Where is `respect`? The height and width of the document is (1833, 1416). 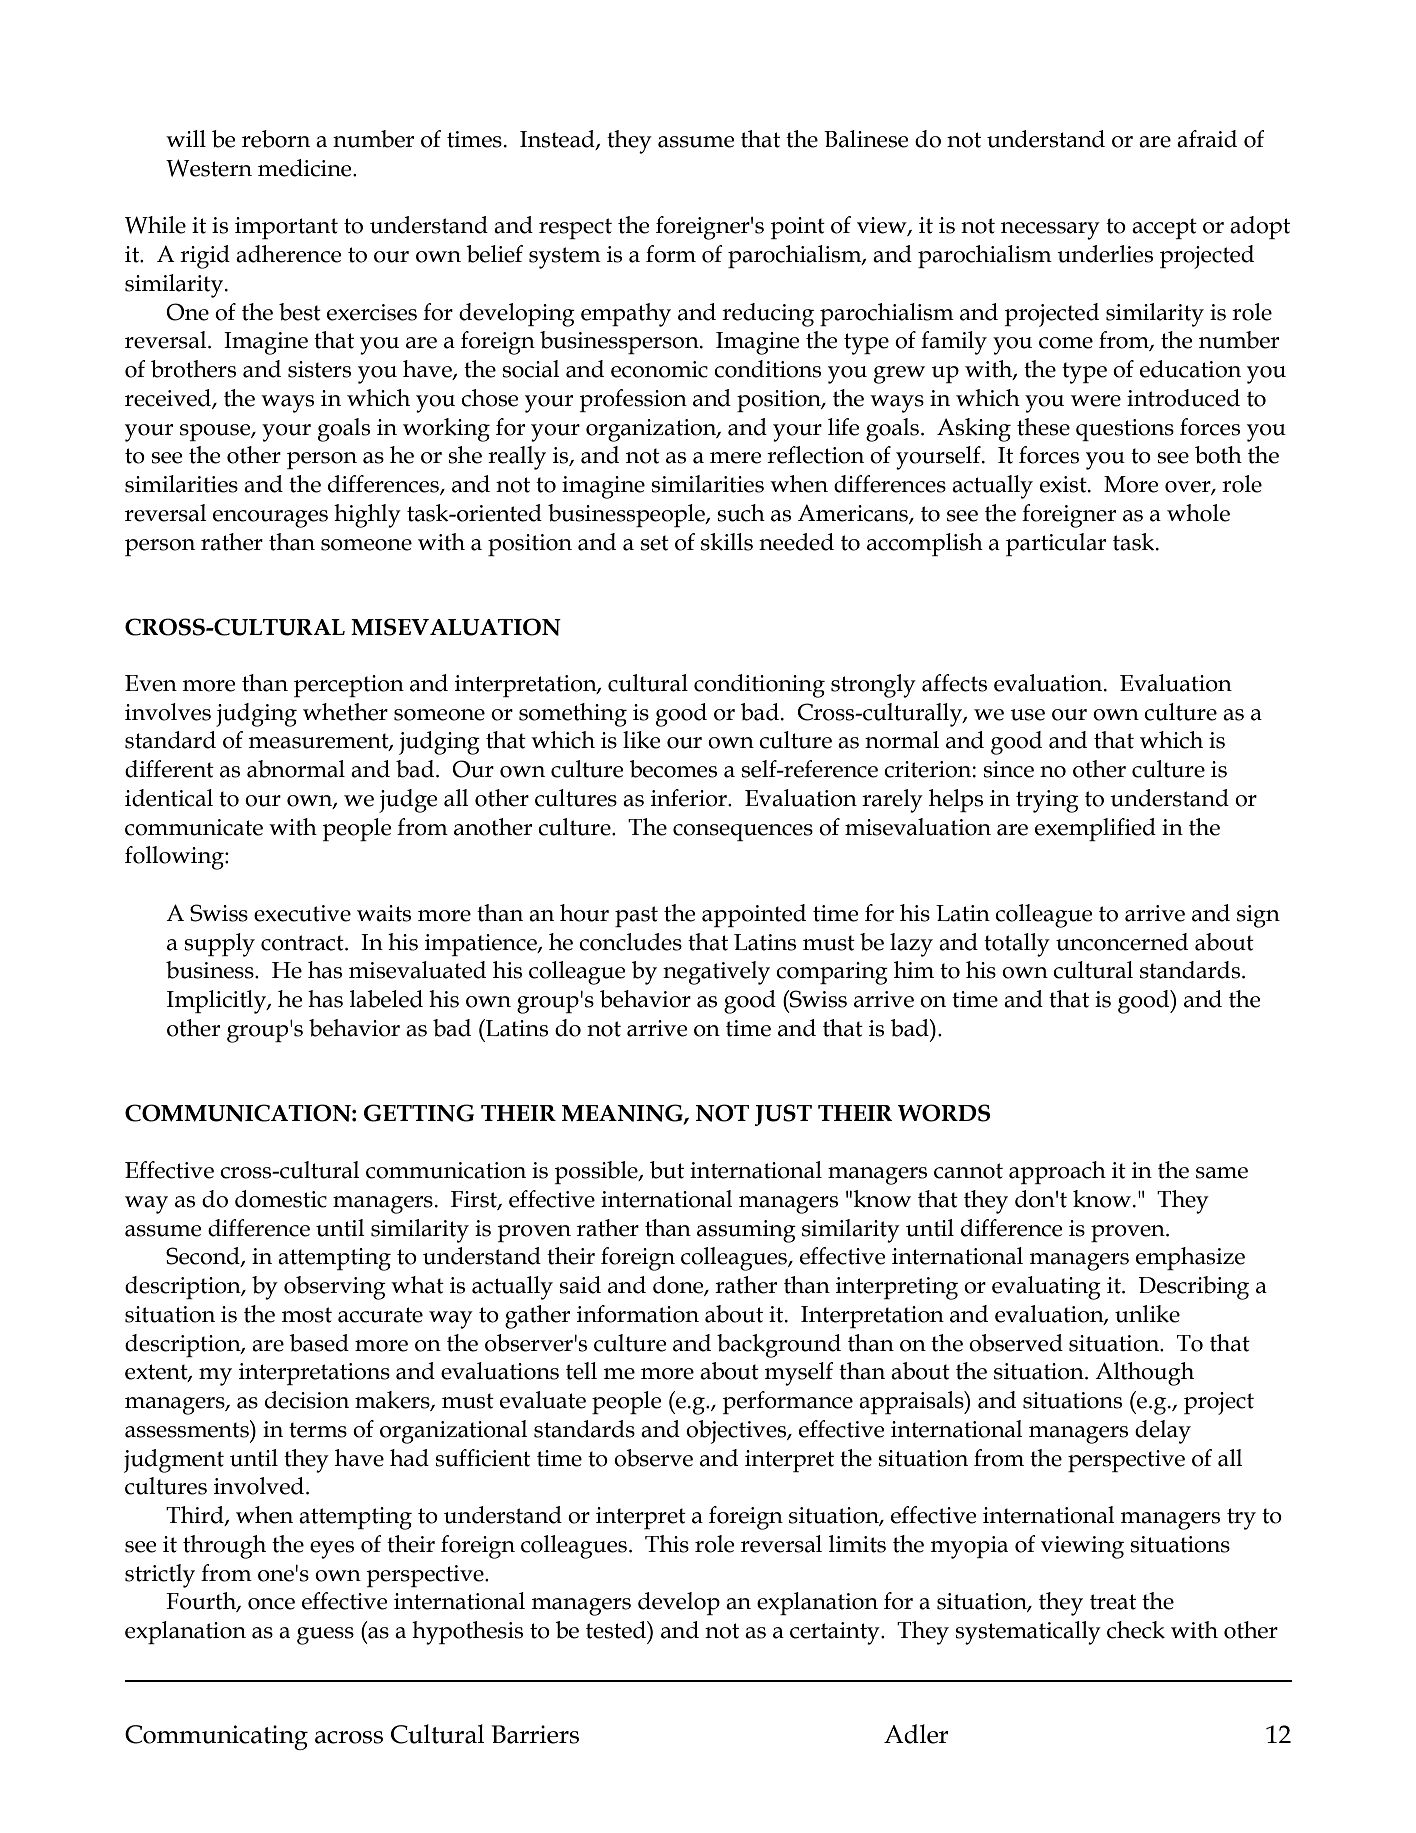
respect is located at coordinates (575, 228).
